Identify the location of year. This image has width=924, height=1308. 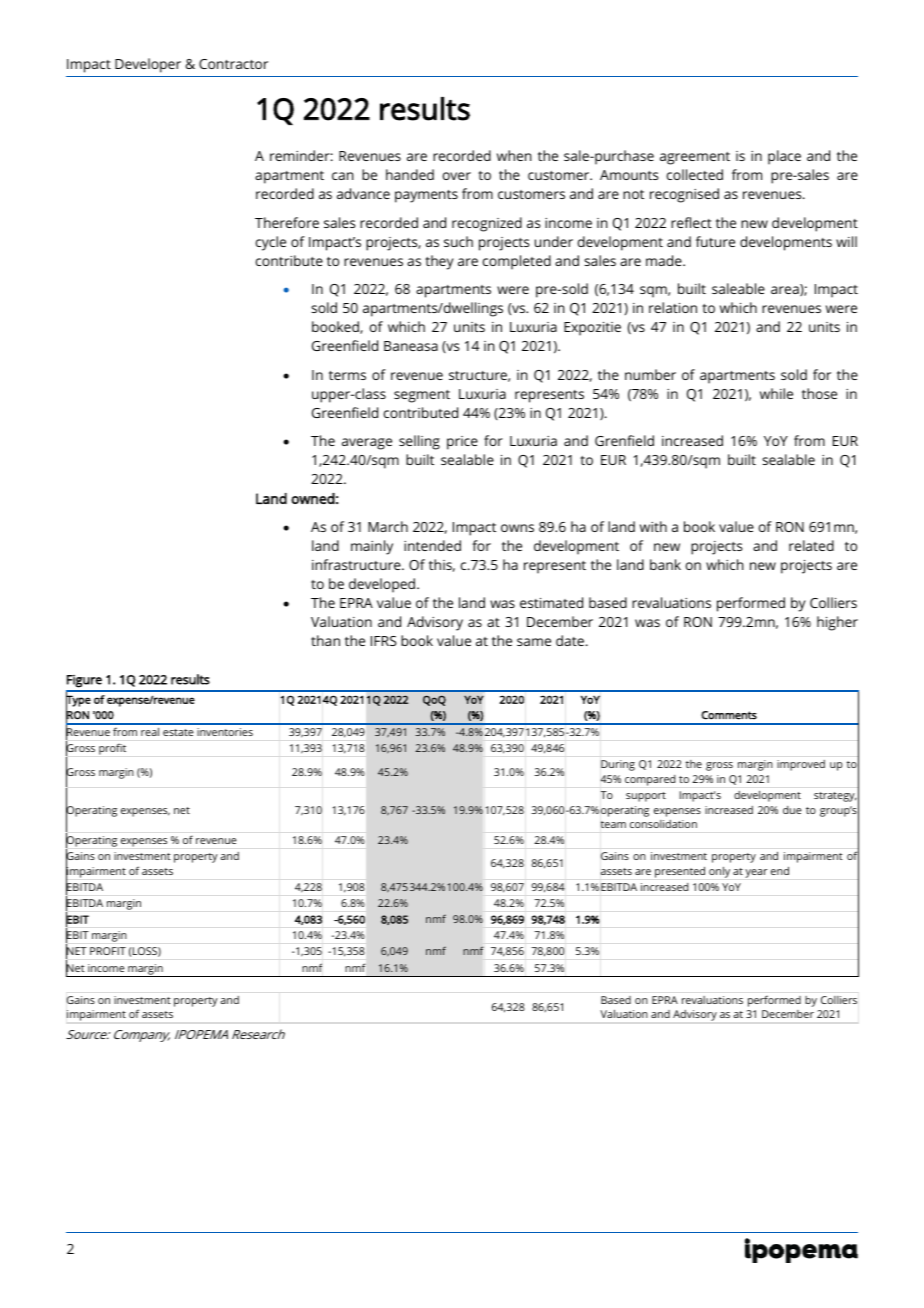
(756, 873).
